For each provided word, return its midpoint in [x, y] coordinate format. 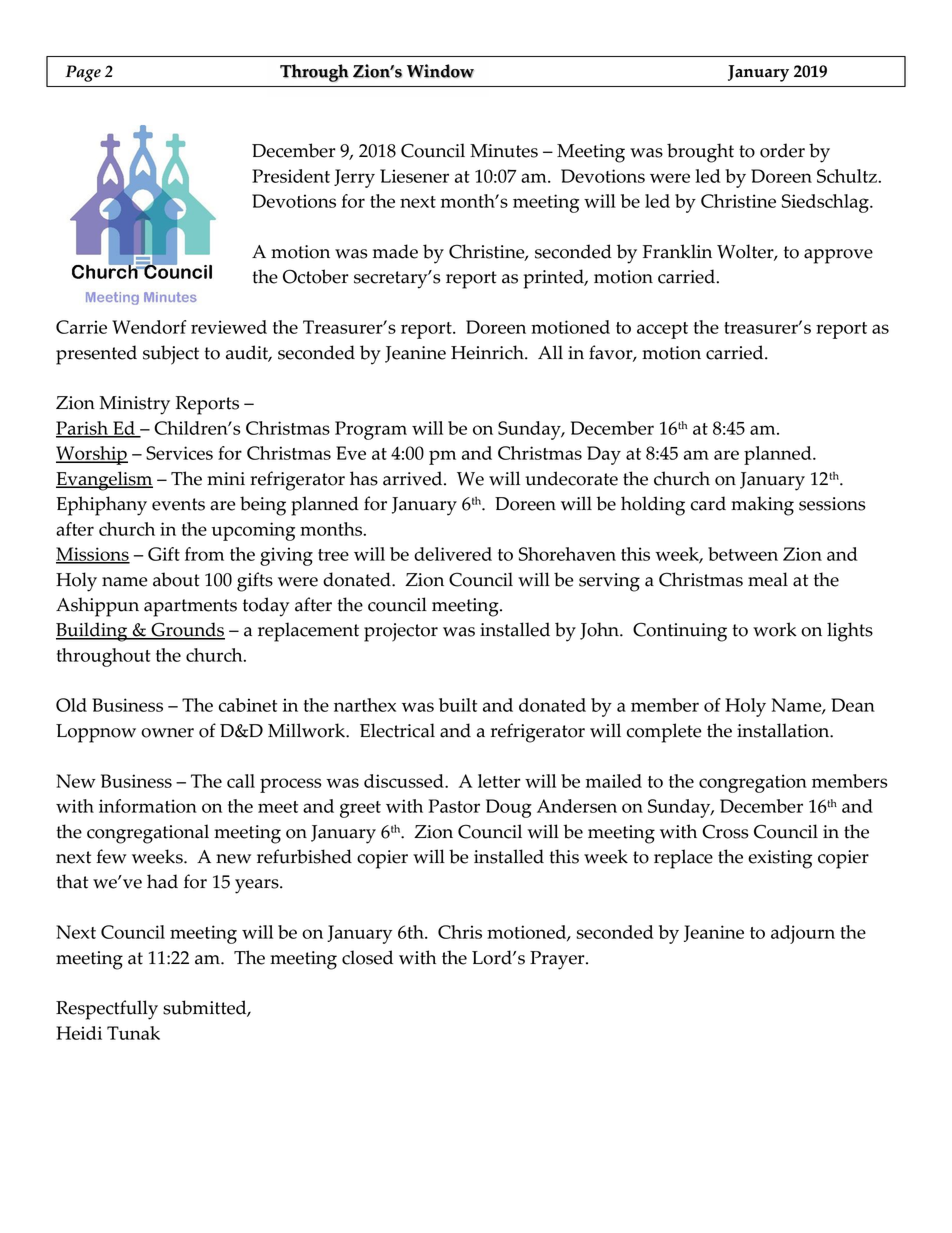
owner [167, 733]
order [782, 150]
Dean [853, 705]
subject [171, 355]
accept [662, 330]
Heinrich [488, 352]
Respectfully [107, 1010]
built [458, 705]
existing [780, 859]
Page [83, 73]
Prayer [558, 960]
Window [440, 71]
